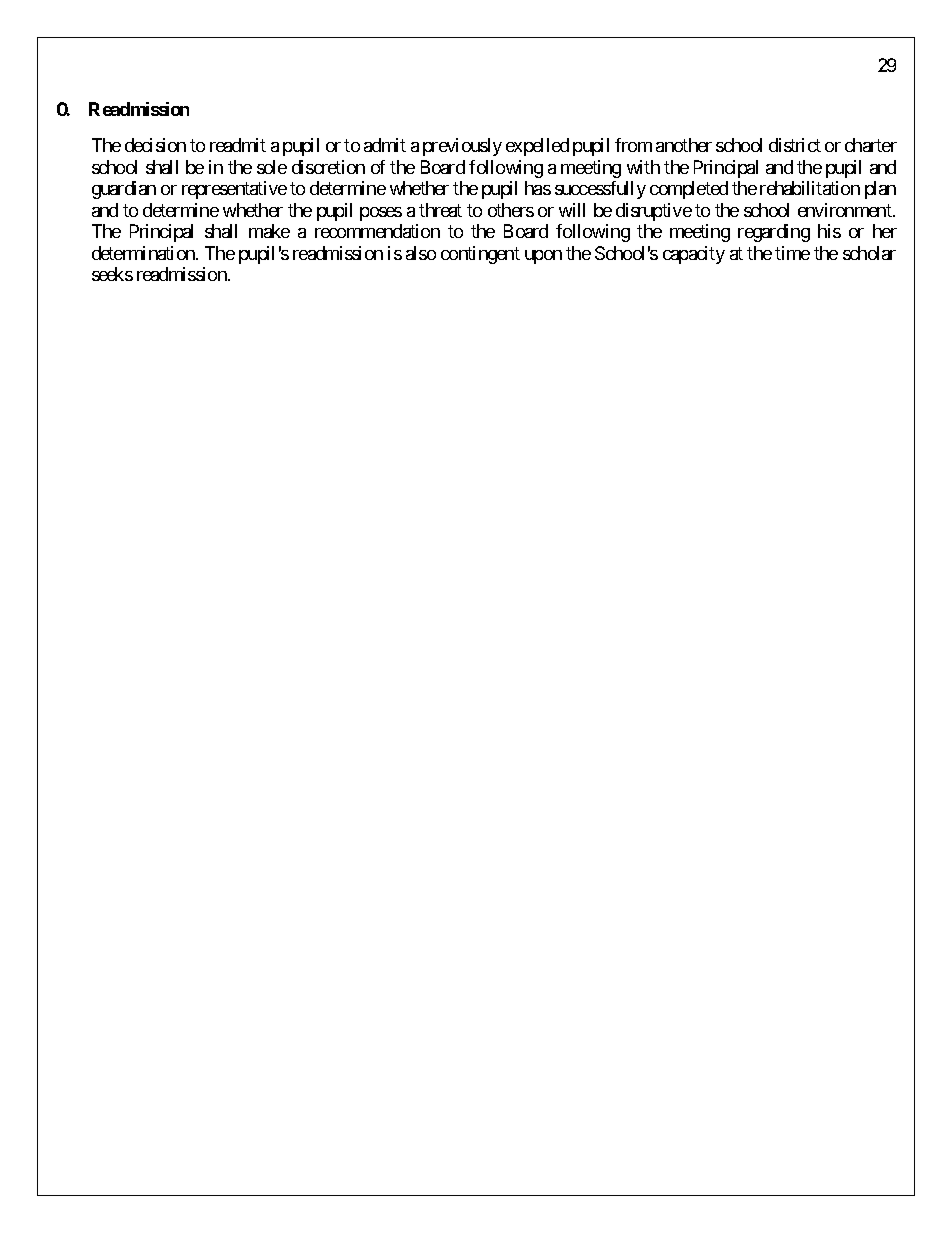  What do you see at coordinates (144, 253) in the screenshot?
I see `determination` at bounding box center [144, 253].
